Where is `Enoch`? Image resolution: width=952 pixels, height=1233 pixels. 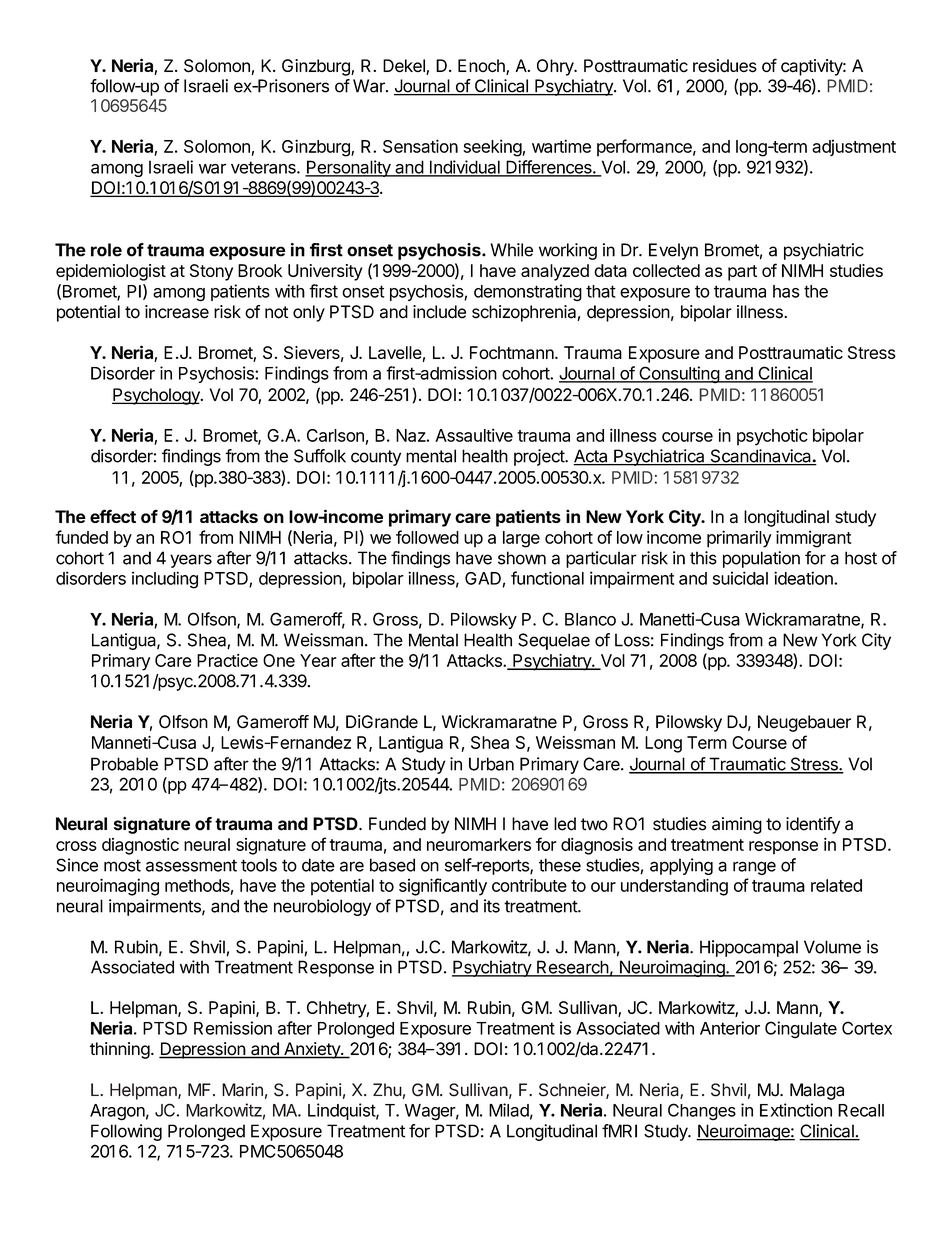 Enoch is located at coordinates (482, 67).
